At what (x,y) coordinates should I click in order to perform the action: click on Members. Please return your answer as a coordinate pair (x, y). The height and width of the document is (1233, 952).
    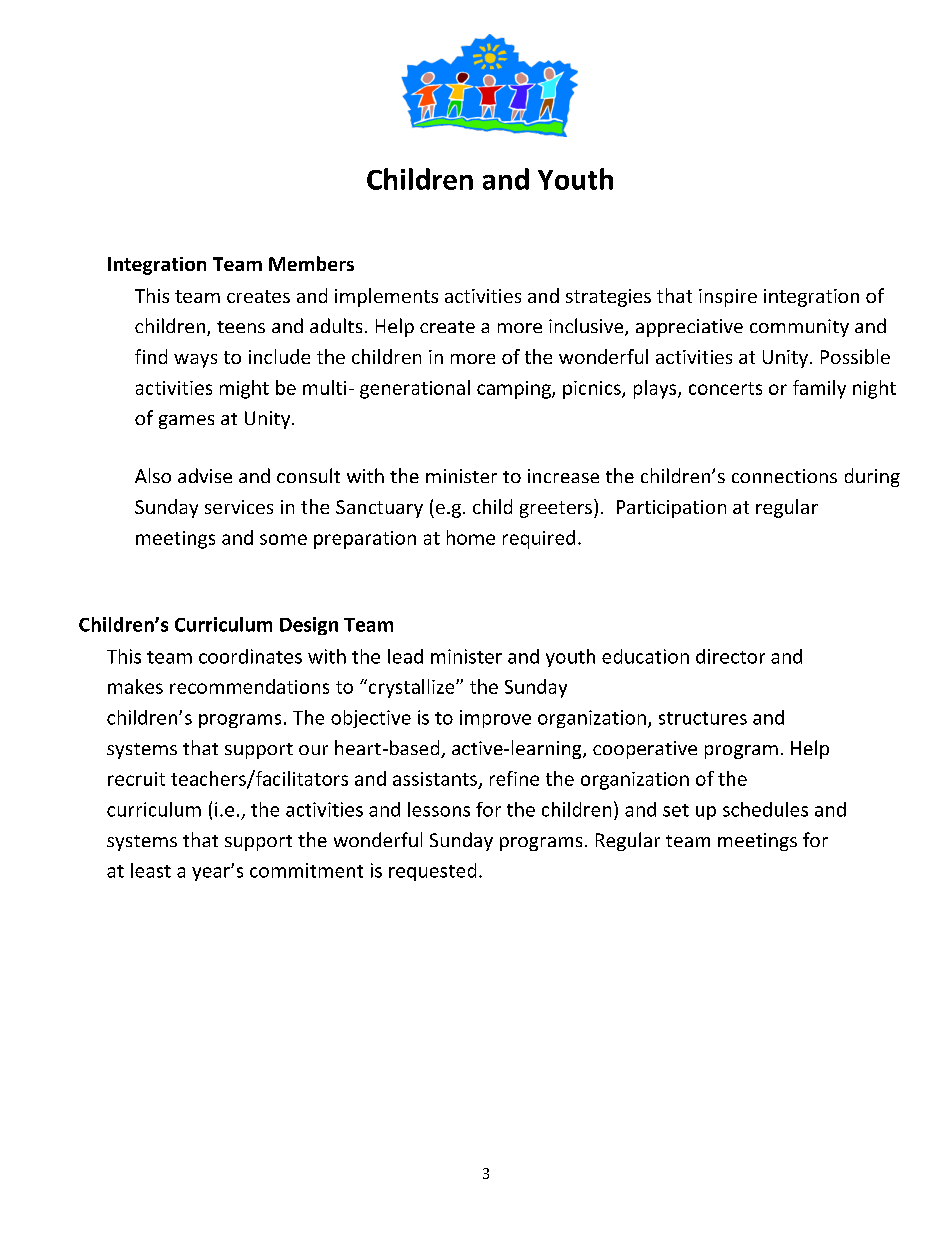
    Looking at the image, I should click on (311, 263).
